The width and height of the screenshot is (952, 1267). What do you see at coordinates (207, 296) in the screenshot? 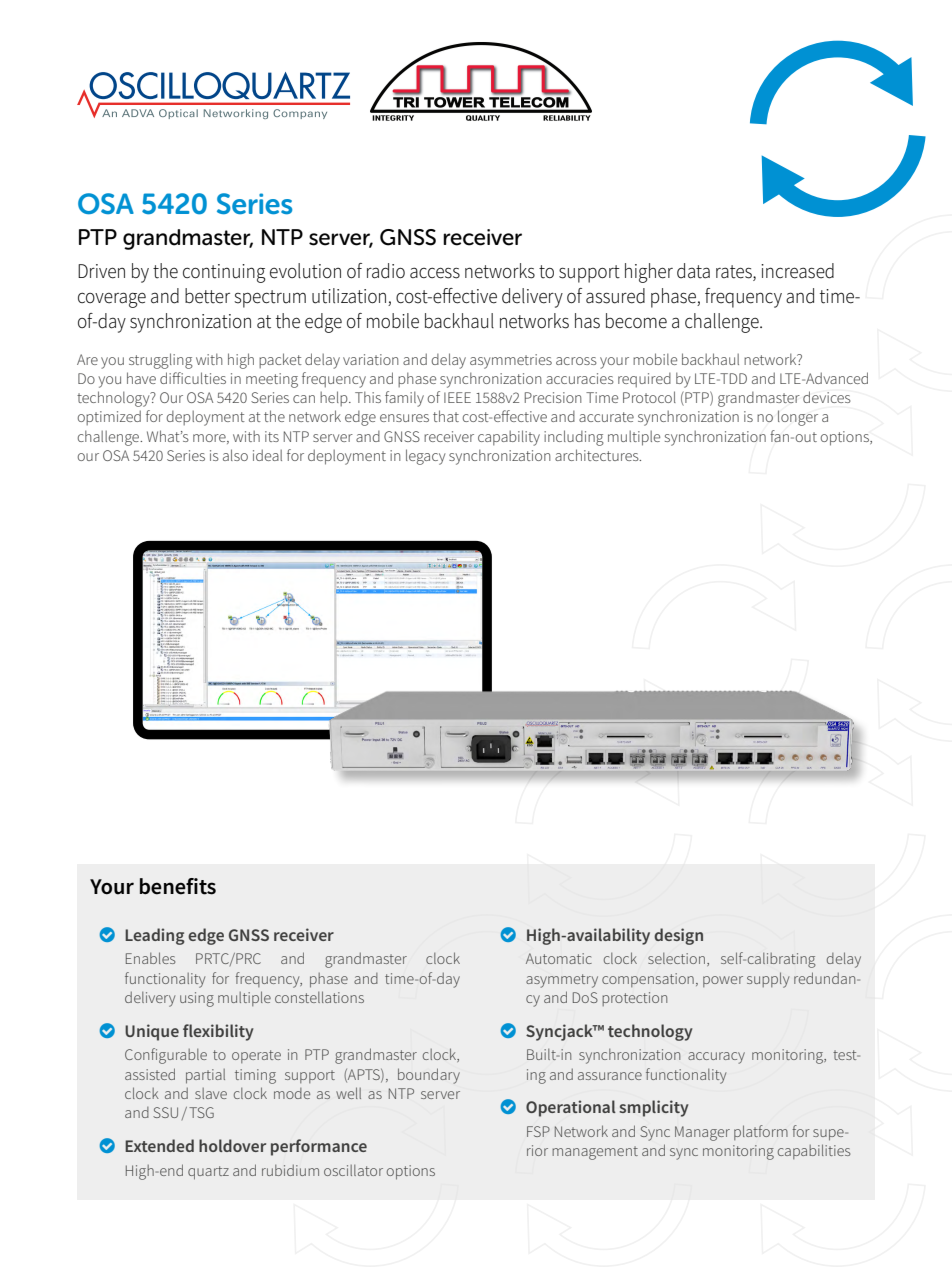
I see `better` at bounding box center [207, 296].
